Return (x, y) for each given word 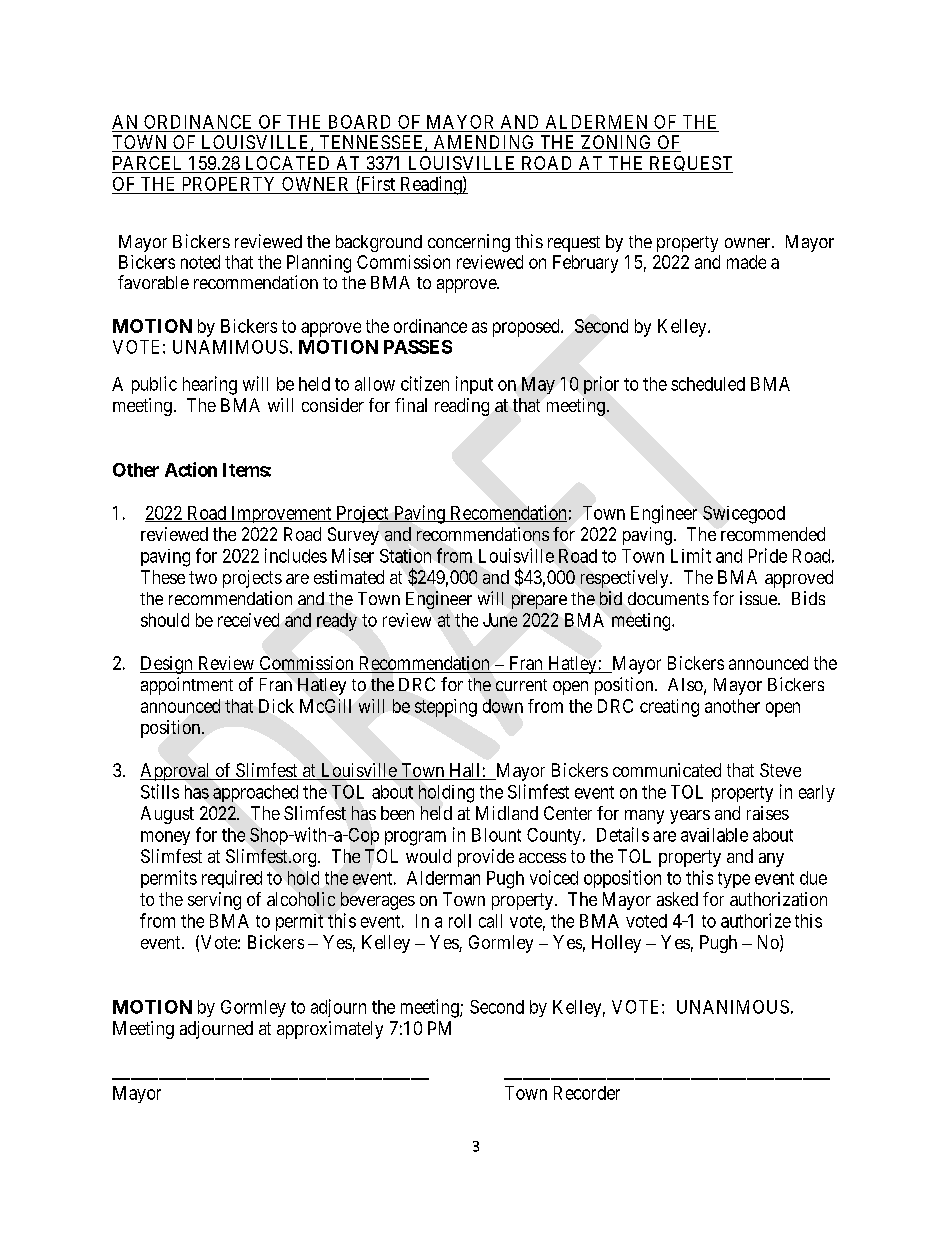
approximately (330, 1030)
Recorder (587, 1093)
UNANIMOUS (733, 1007)
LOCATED (287, 164)
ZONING (616, 143)
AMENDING (484, 143)
